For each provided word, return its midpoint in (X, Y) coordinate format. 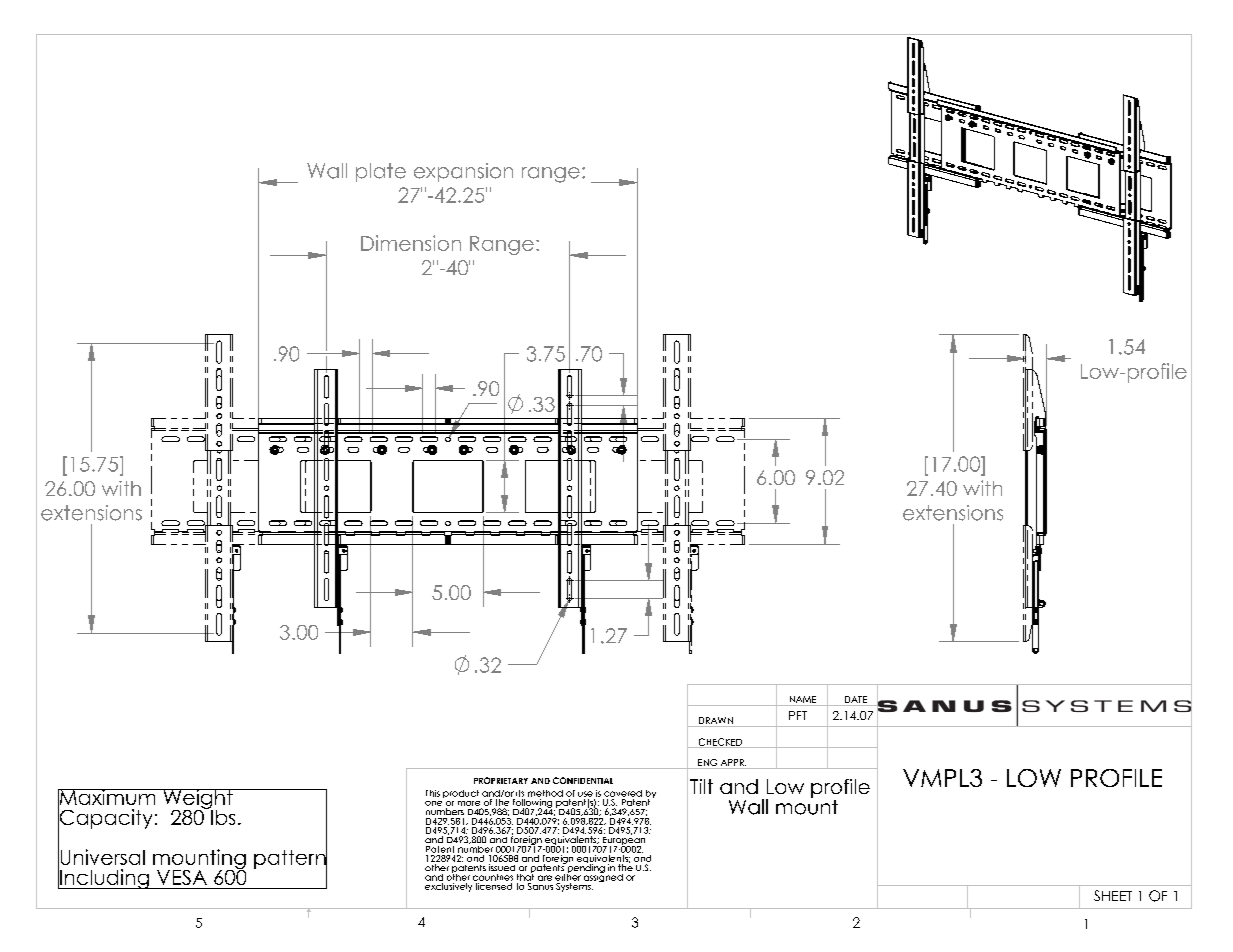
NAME (803, 699)
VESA (182, 877)
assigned (603, 876)
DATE (856, 699)
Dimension (411, 243)
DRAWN (716, 720)
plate (381, 172)
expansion (463, 172)
